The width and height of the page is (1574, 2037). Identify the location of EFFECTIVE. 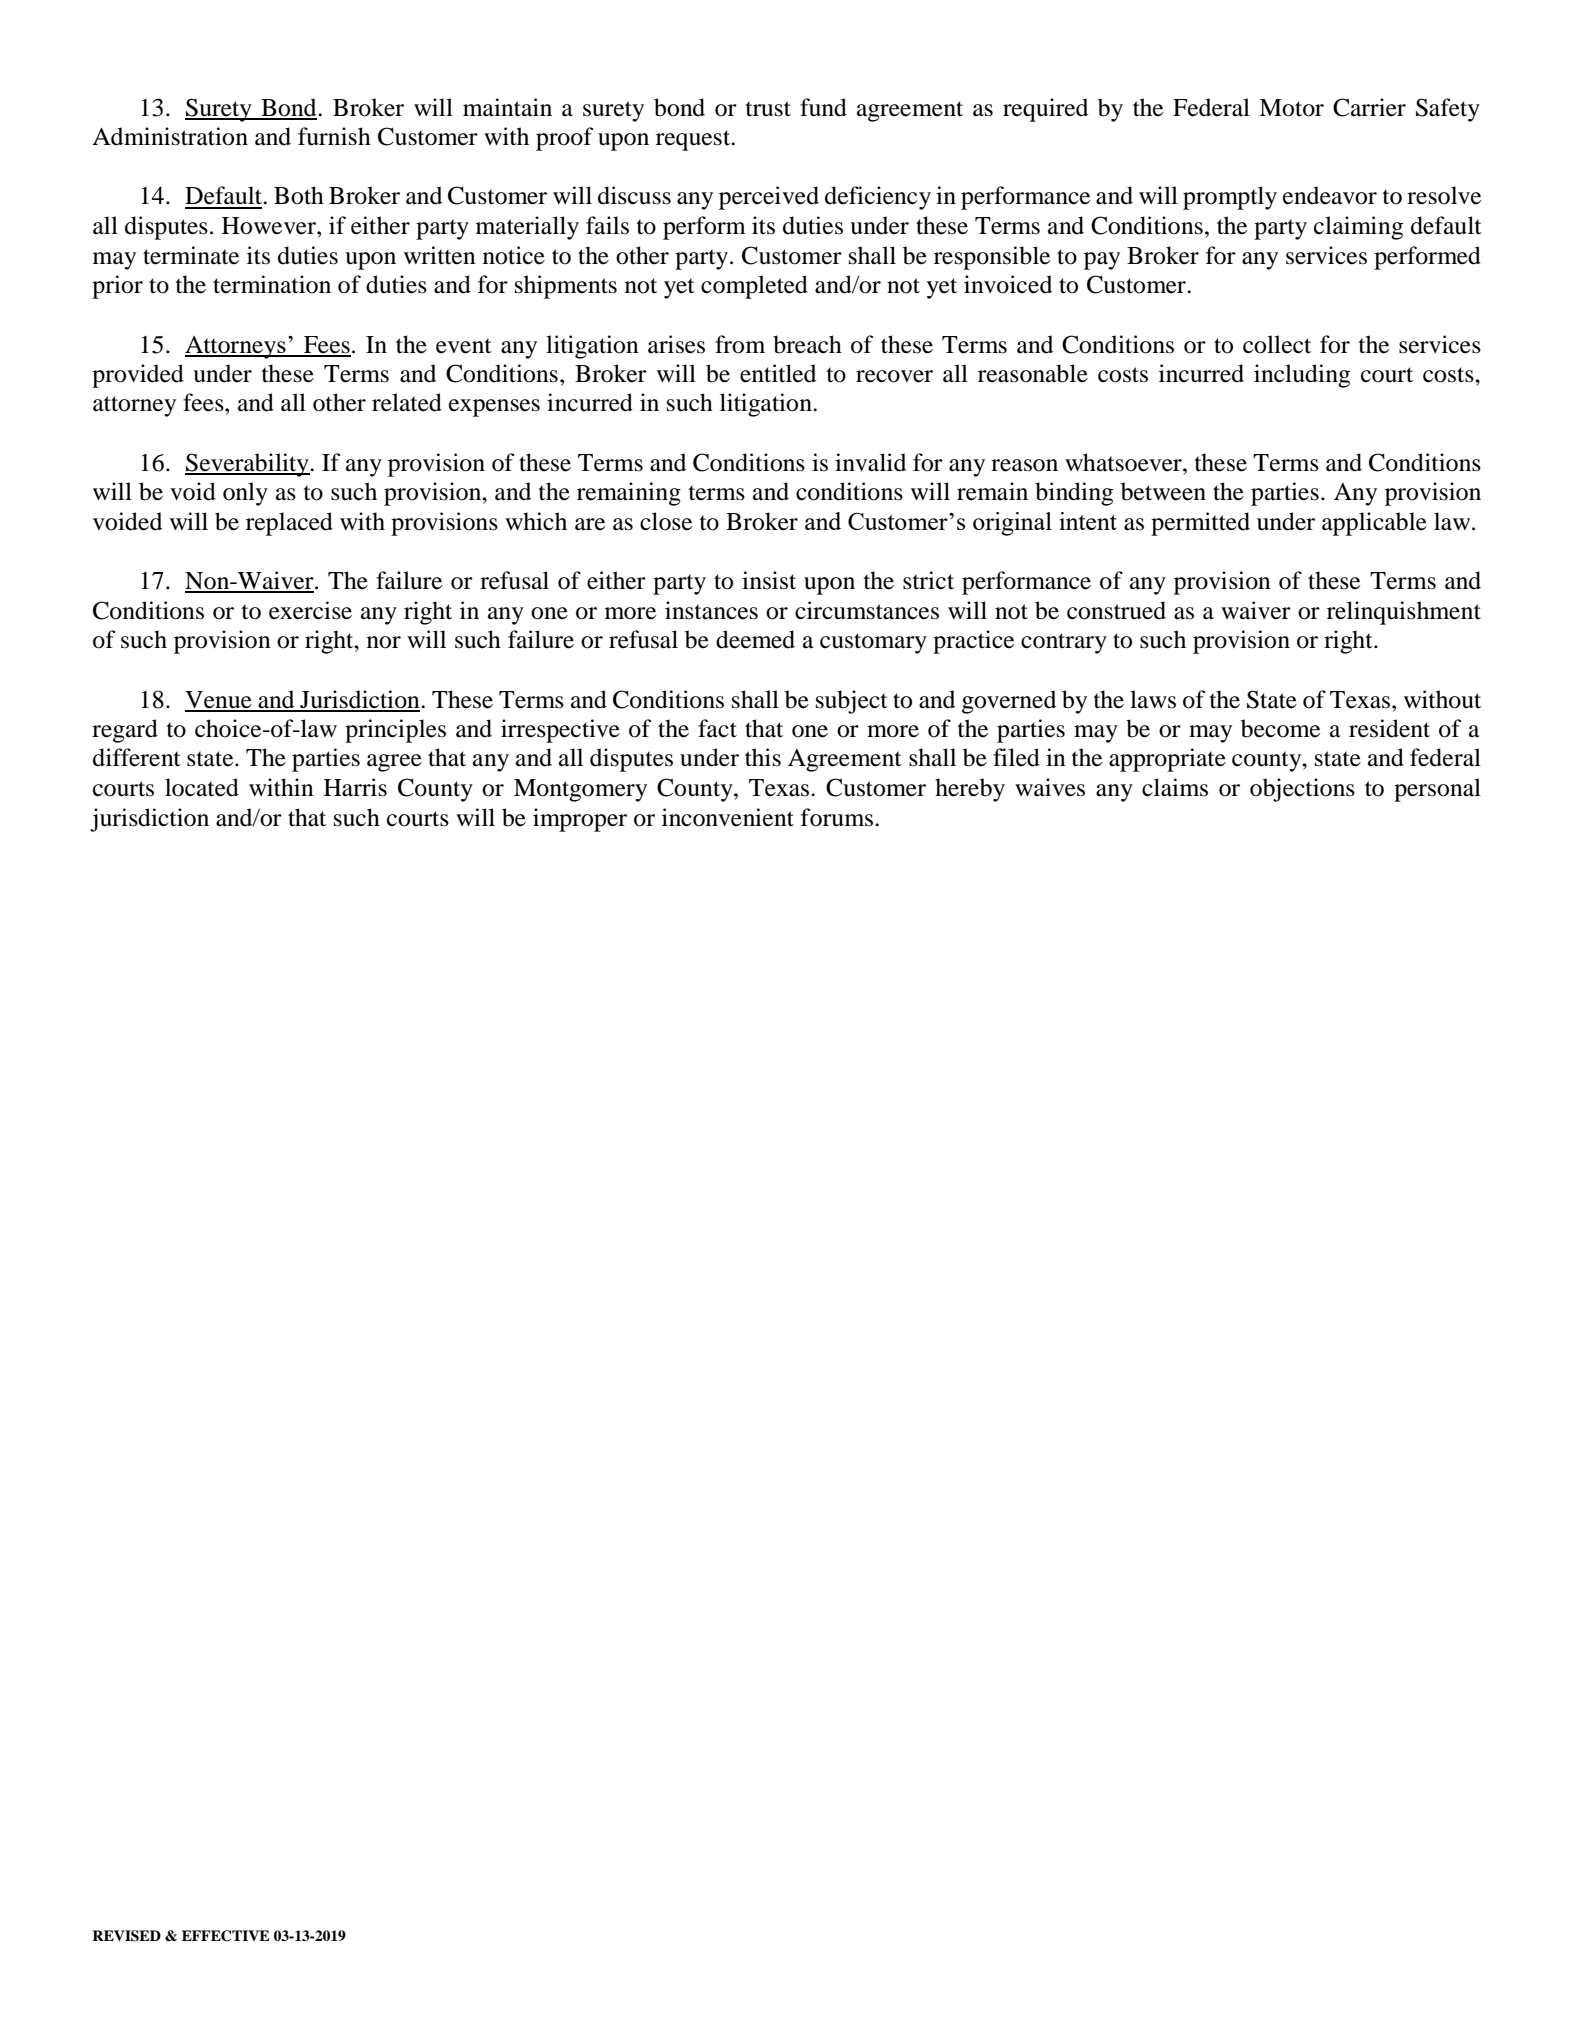
(226, 1936).
